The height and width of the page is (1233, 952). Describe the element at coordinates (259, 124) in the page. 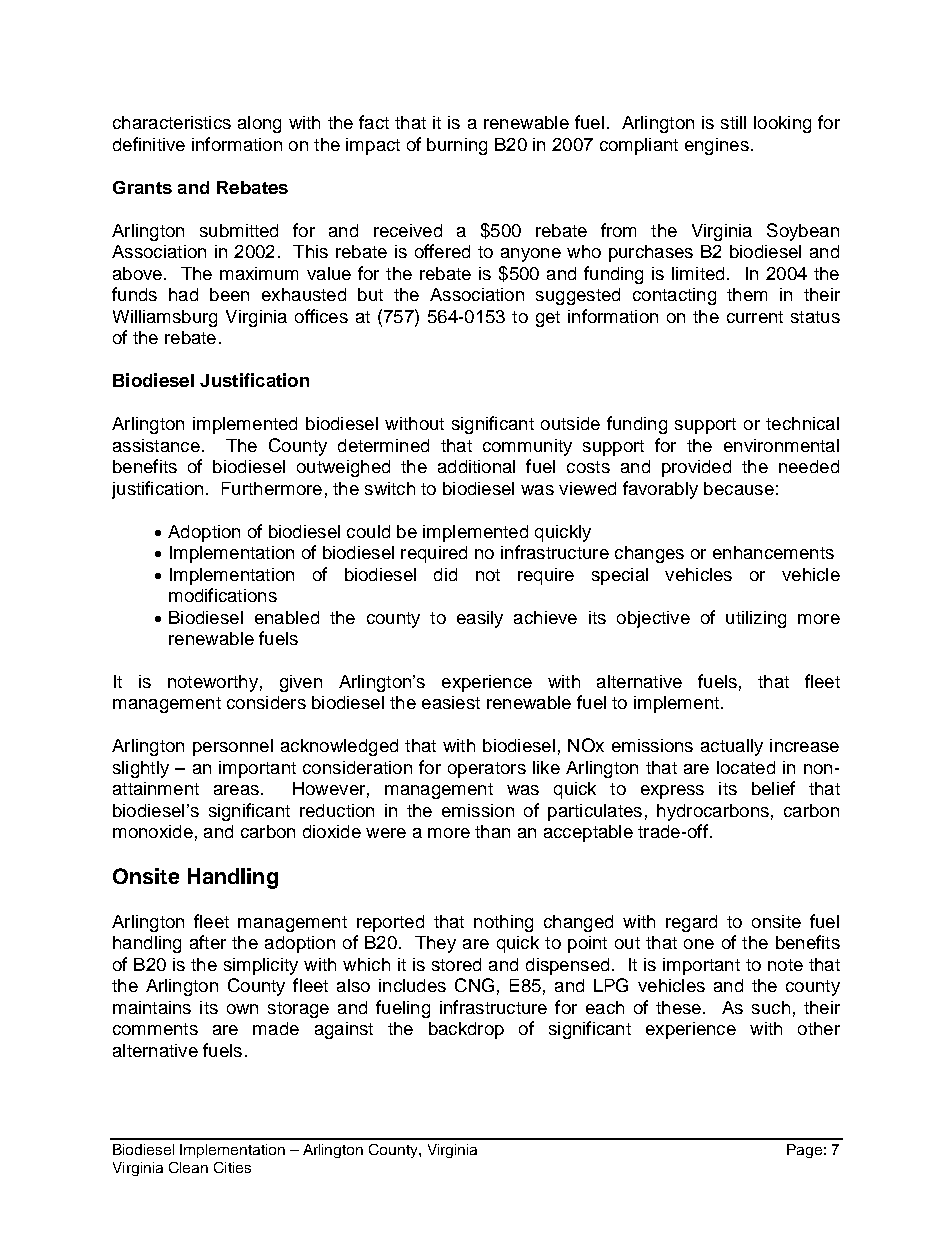

I see `along` at that location.
